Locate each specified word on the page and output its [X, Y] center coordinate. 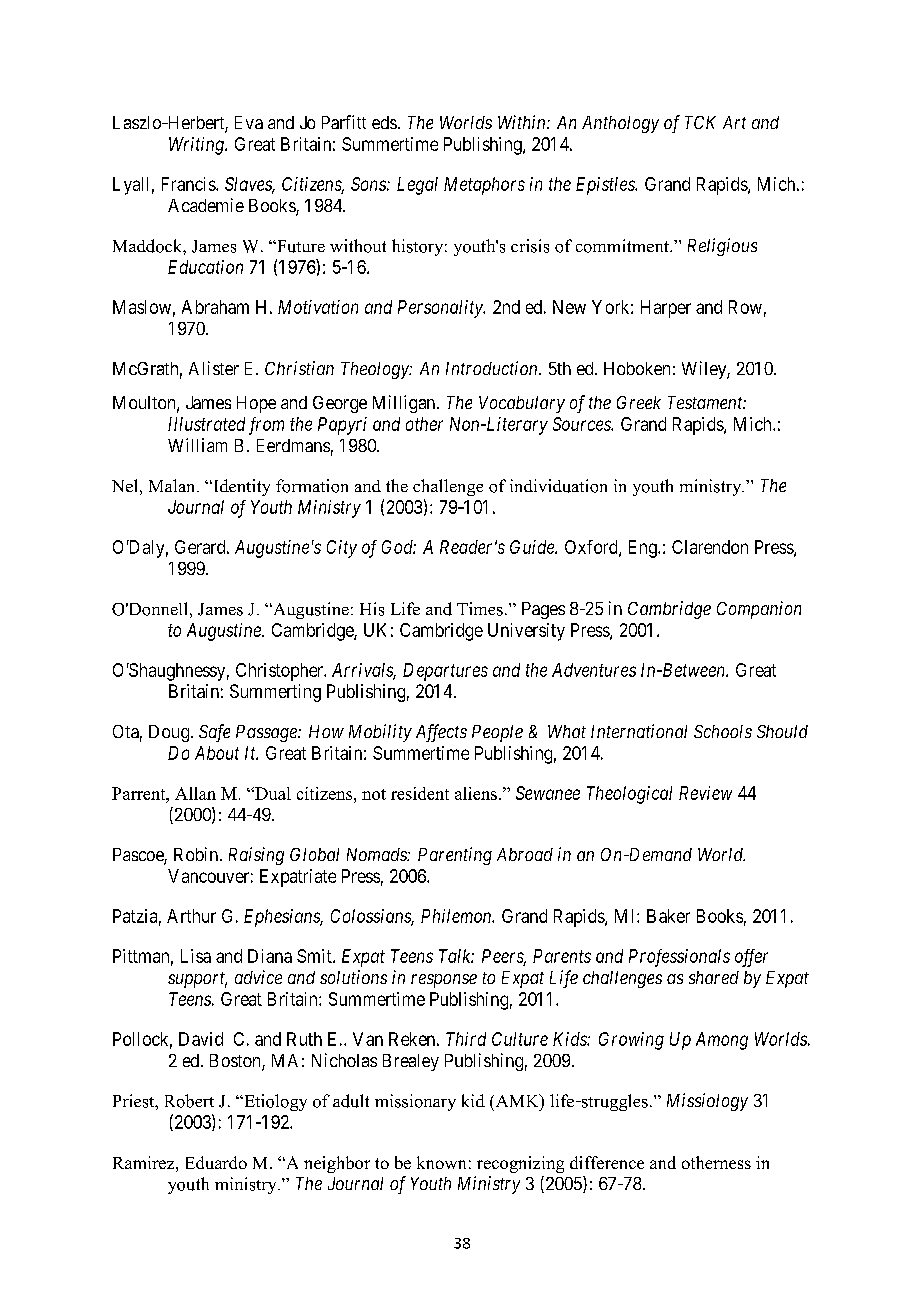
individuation [558, 486]
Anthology [620, 124]
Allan [195, 793]
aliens [476, 793]
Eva [249, 122]
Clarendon [710, 547]
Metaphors [484, 186]
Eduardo [216, 1162]
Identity [240, 487]
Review [705, 793]
